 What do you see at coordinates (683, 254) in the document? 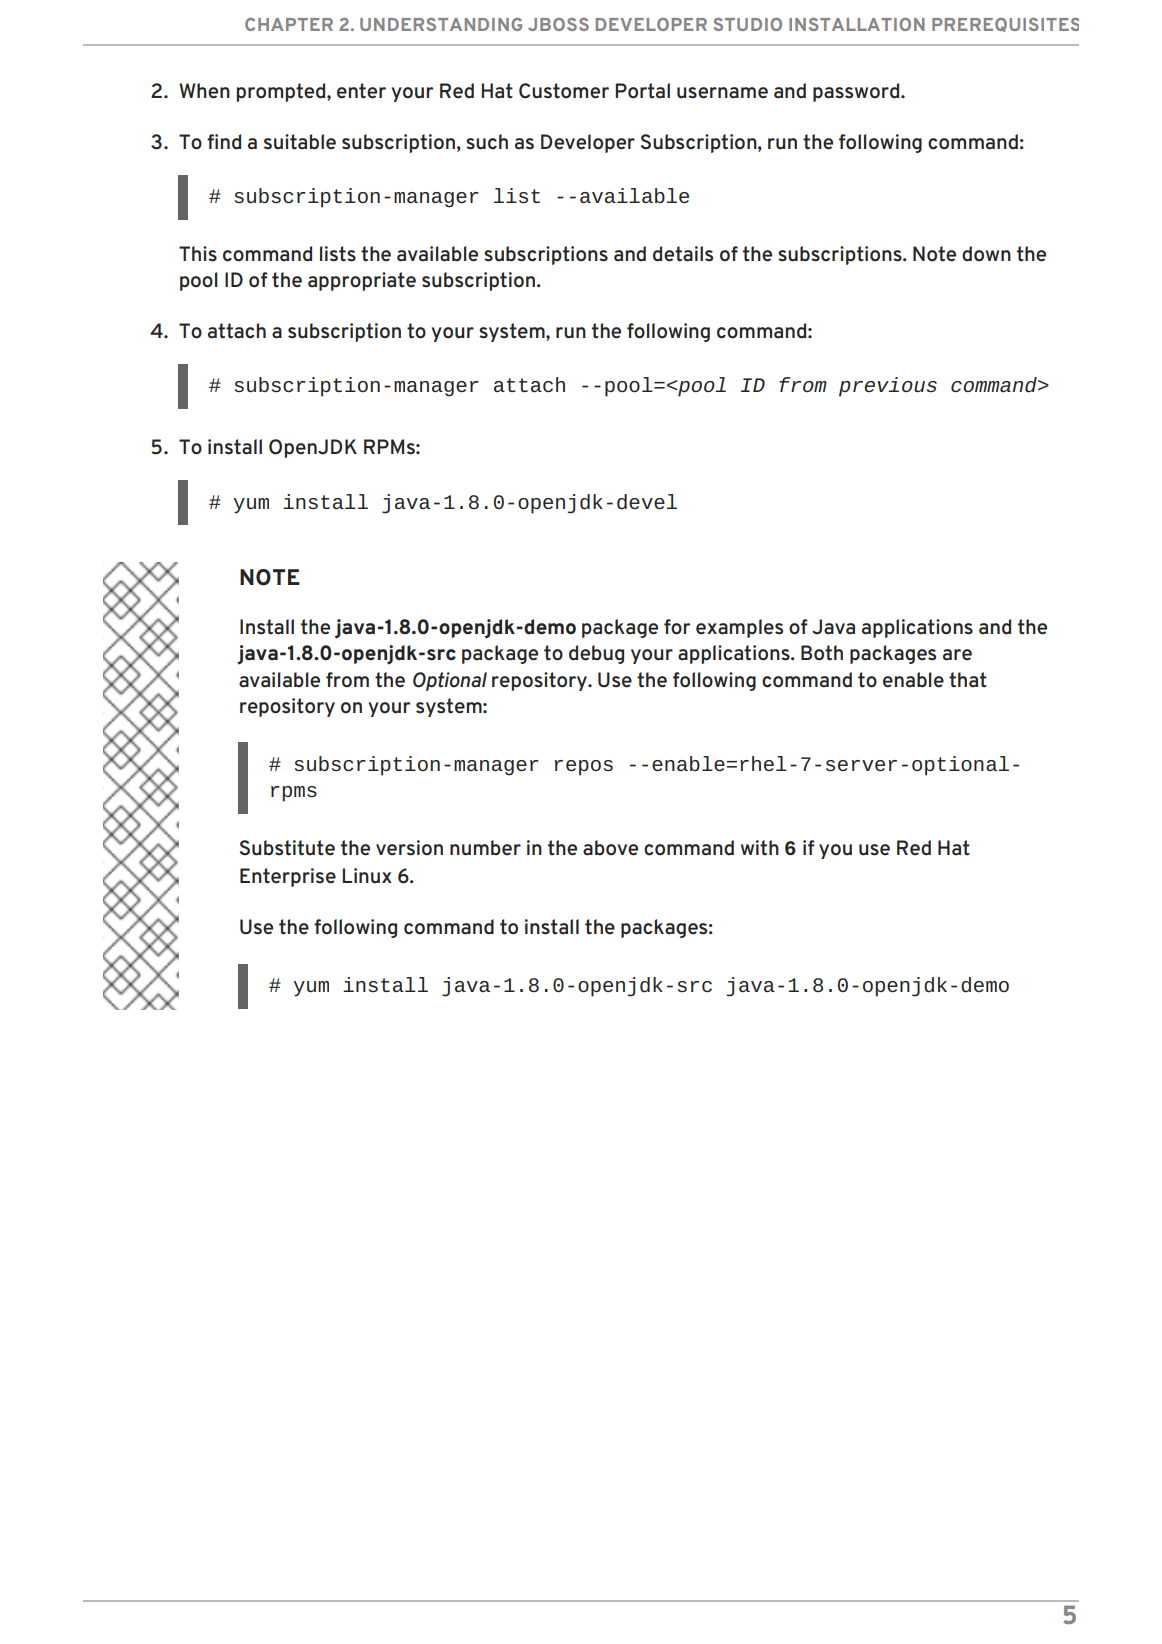
I see `details` at bounding box center [683, 254].
